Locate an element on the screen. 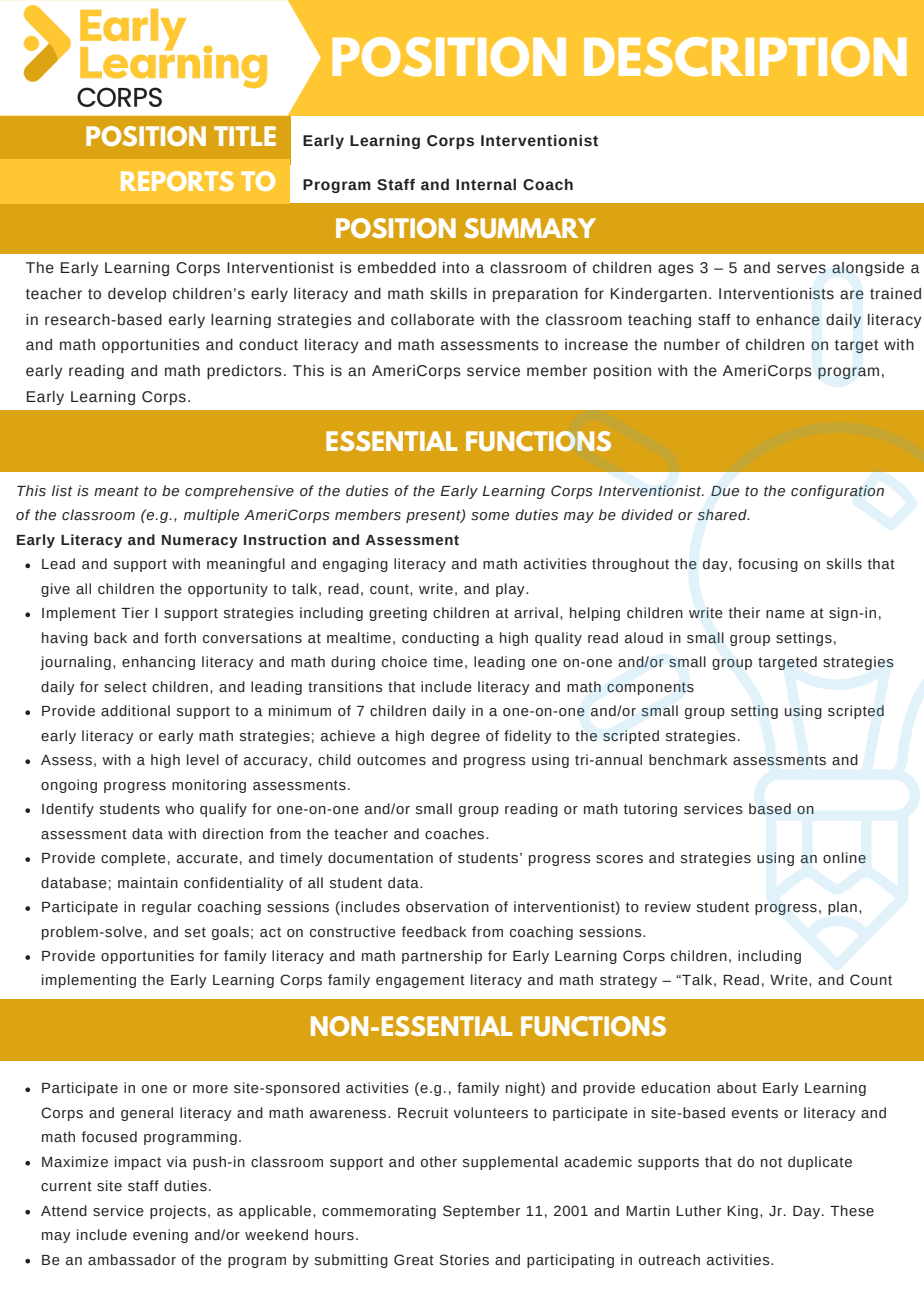 The height and width of the screenshot is (1308, 924). configuration is located at coordinates (837, 492).
